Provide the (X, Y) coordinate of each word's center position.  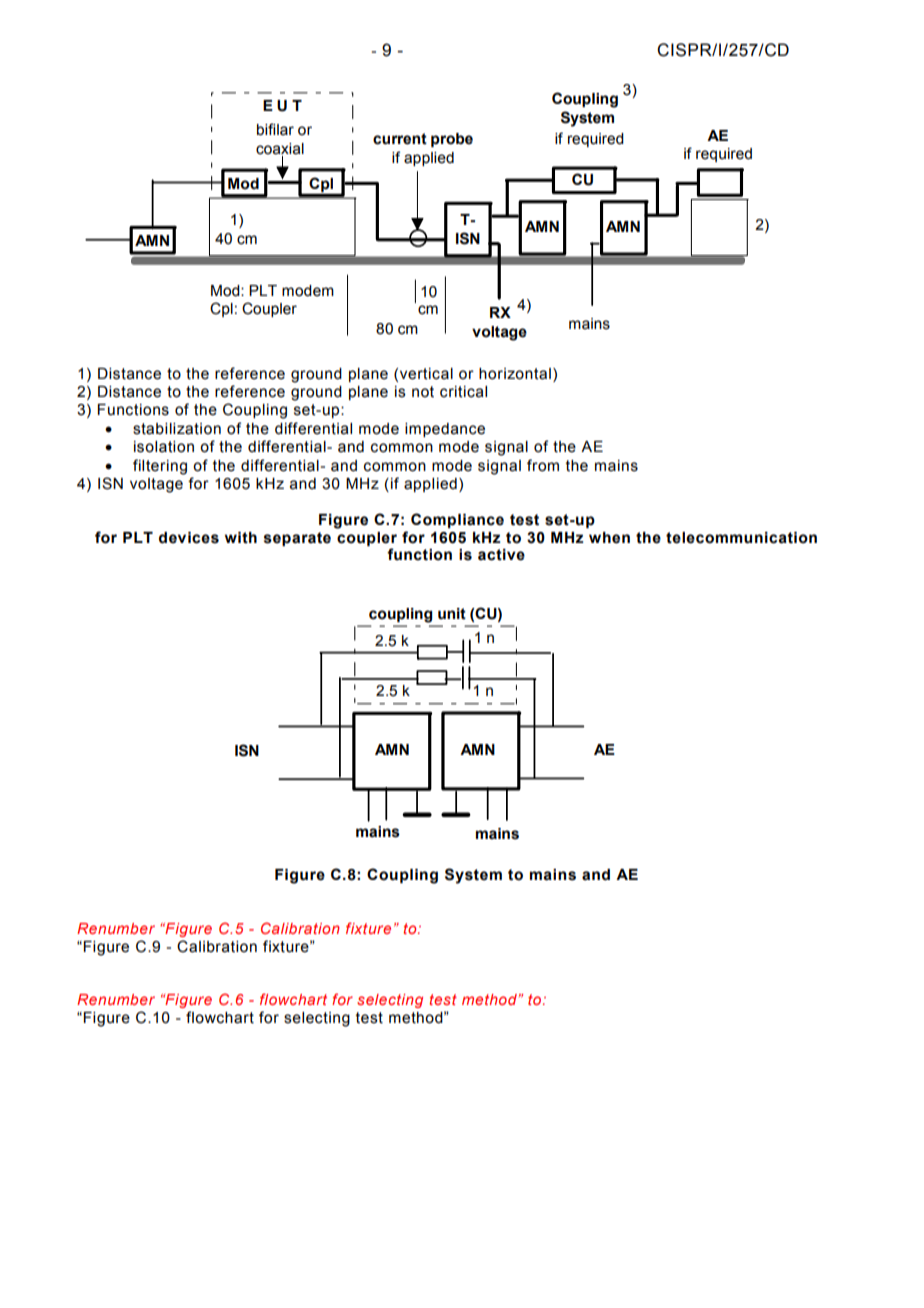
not (423, 392)
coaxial (280, 149)
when (609, 538)
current (400, 139)
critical (463, 392)
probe (452, 140)
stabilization (177, 429)
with (241, 538)
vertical (426, 374)
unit (452, 614)
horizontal (515, 374)
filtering (160, 467)
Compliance (457, 520)
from (543, 465)
